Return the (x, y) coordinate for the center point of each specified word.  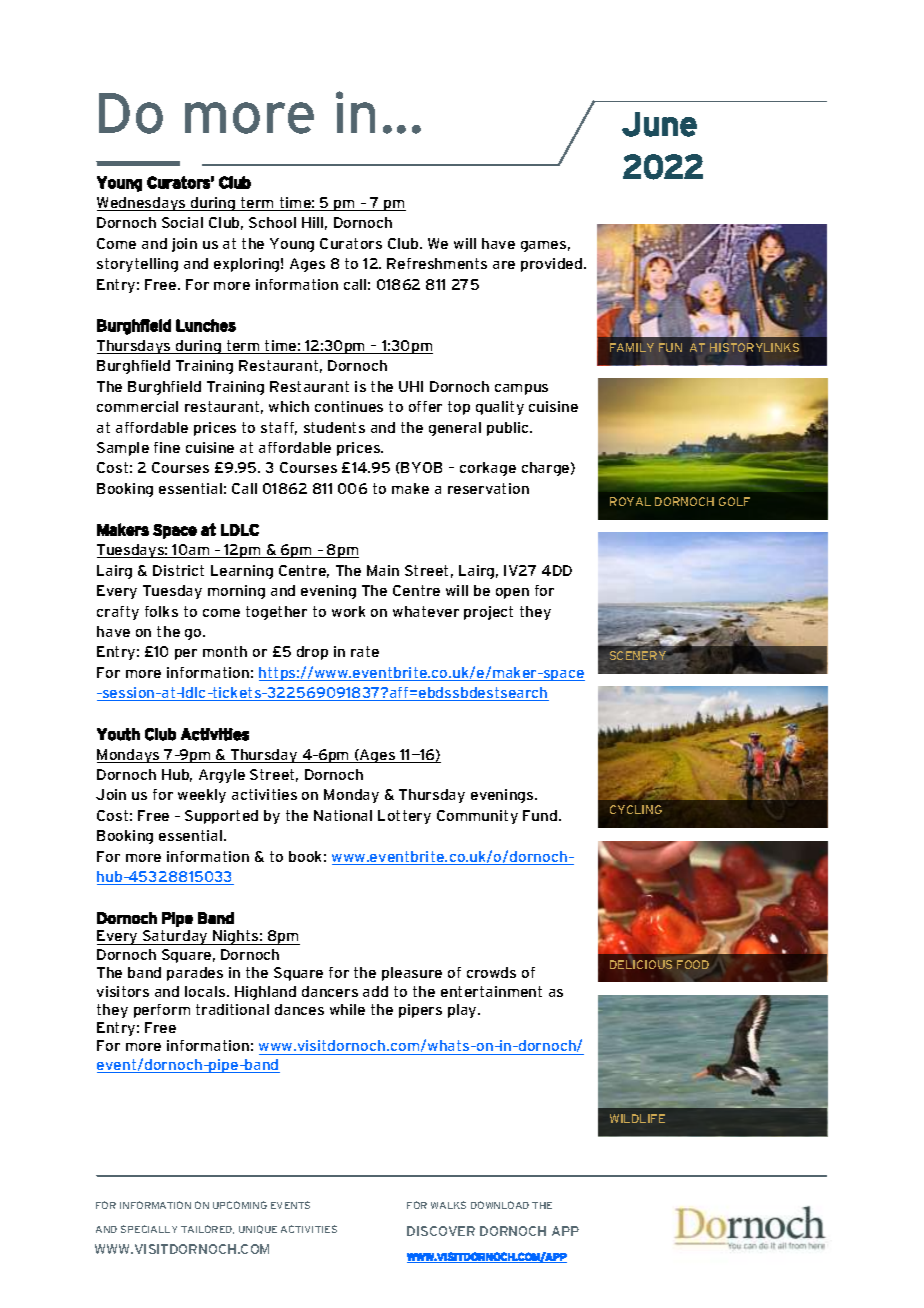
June (659, 124)
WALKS (448, 1205)
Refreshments (437, 263)
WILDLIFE (637, 1118)
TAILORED (207, 1229)
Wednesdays (142, 204)
